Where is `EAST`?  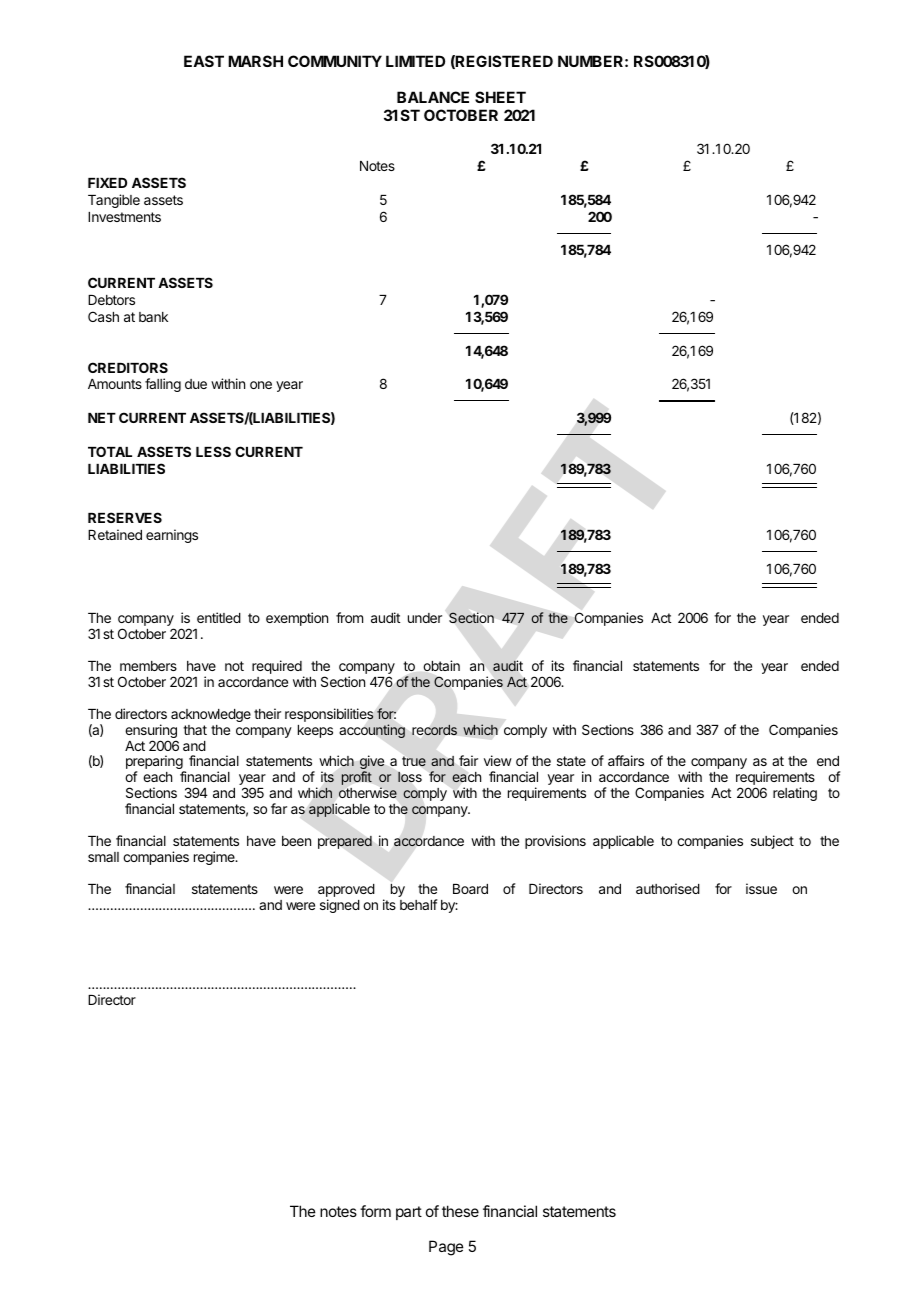
EAST is located at coordinates (204, 61).
